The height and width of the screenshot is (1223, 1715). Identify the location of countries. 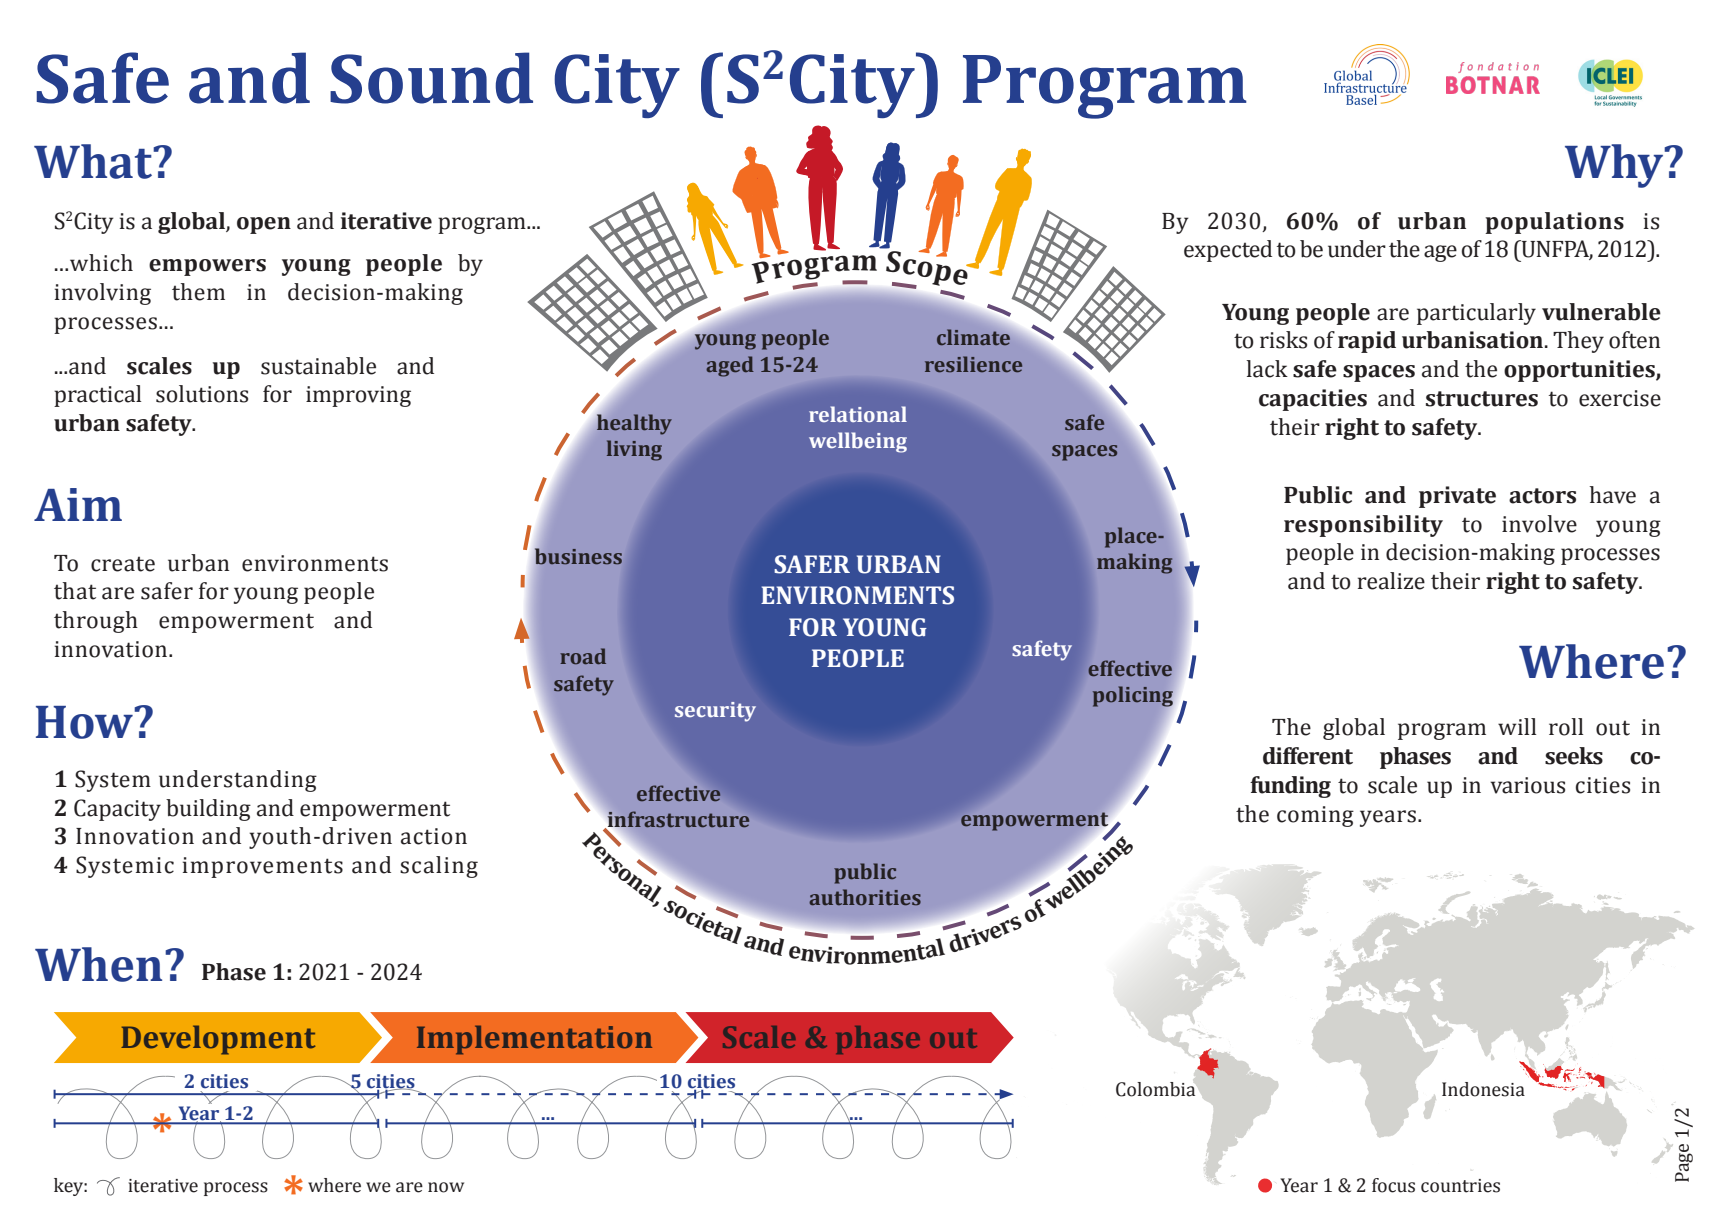
(1460, 1186).
